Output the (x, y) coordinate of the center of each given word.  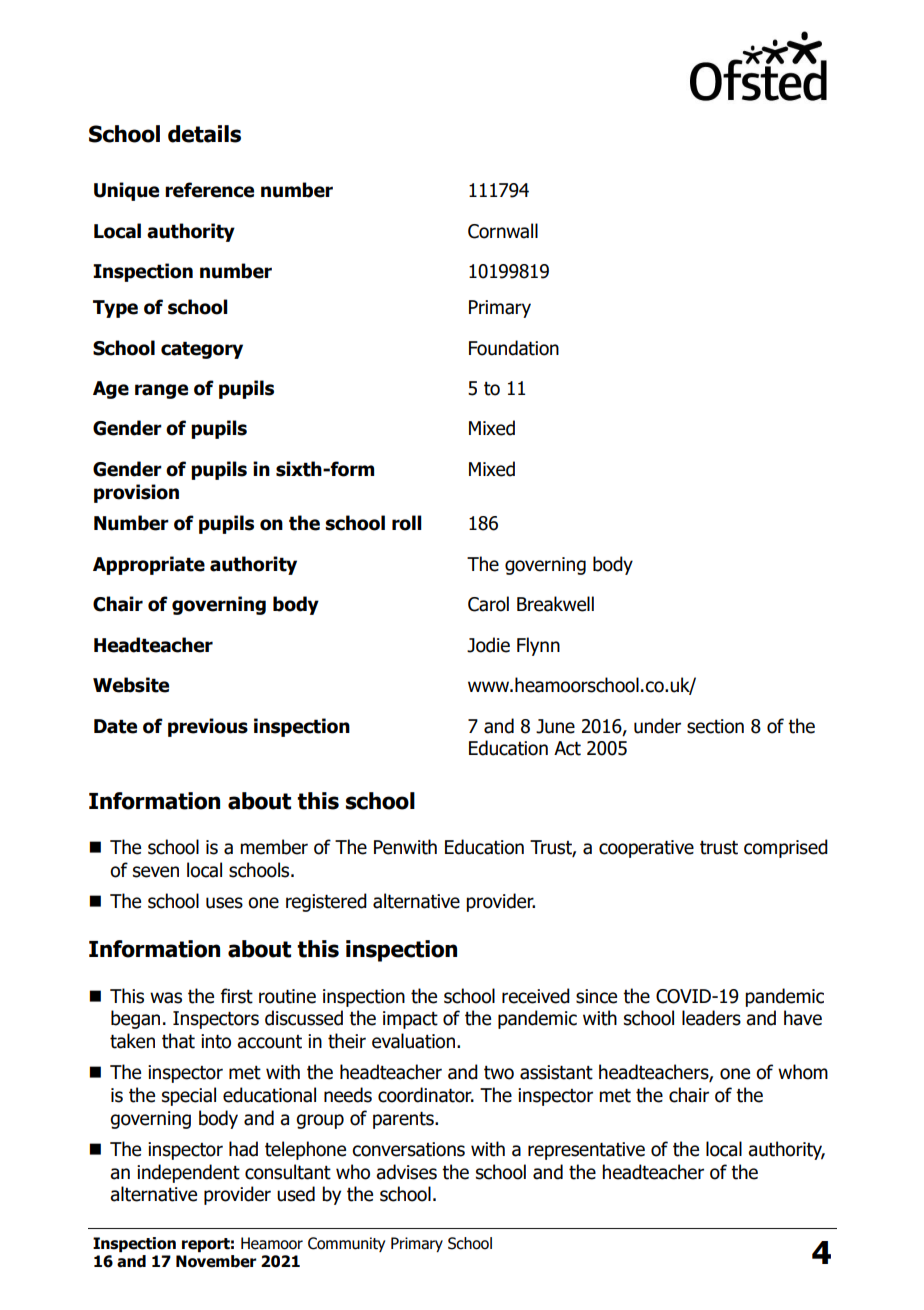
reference (209, 190)
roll (407, 523)
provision (136, 493)
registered (326, 902)
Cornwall (503, 231)
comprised (786, 848)
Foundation (514, 348)
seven (156, 872)
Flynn (538, 646)
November (216, 1261)
